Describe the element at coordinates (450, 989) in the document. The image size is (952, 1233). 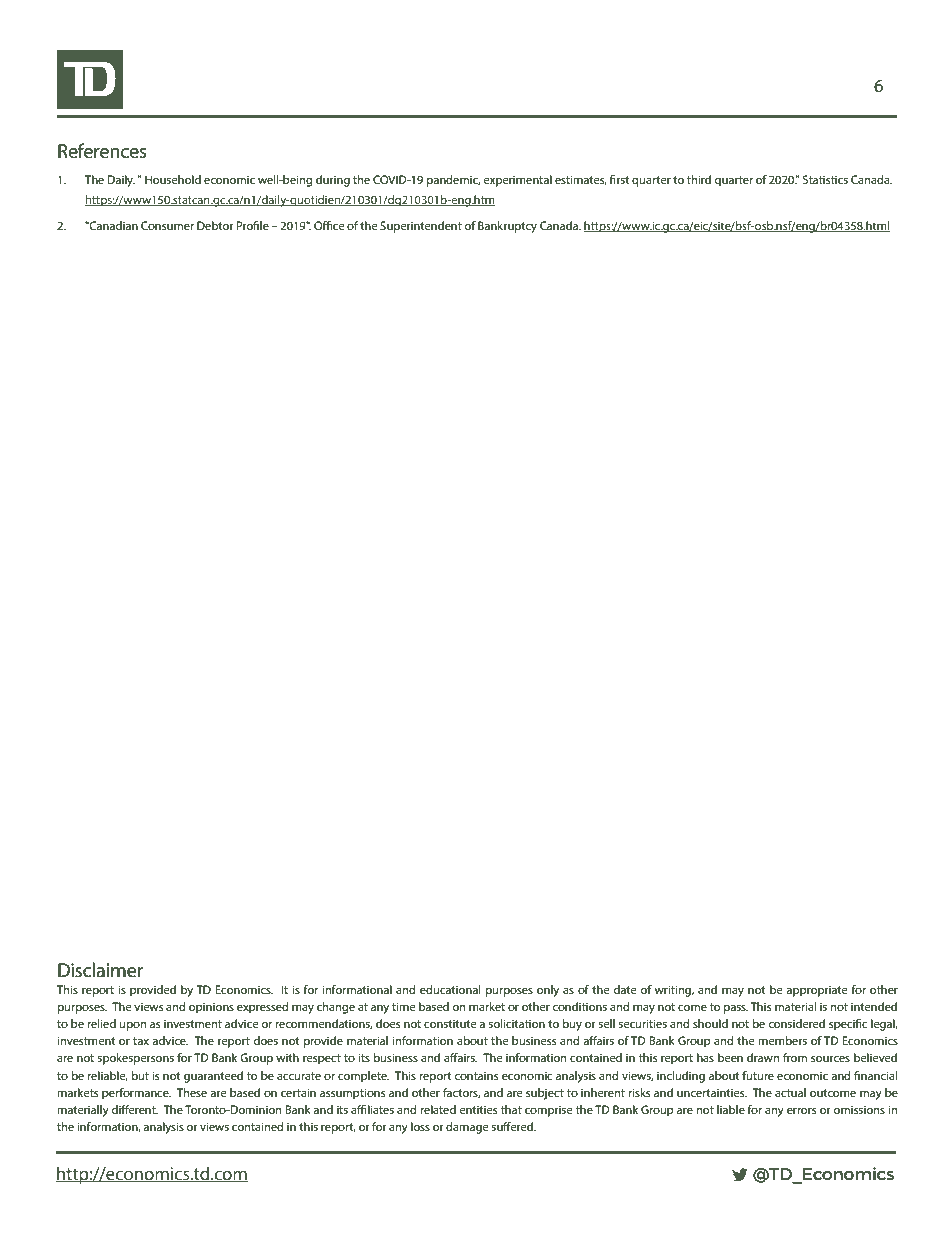
I see `educational` at that location.
